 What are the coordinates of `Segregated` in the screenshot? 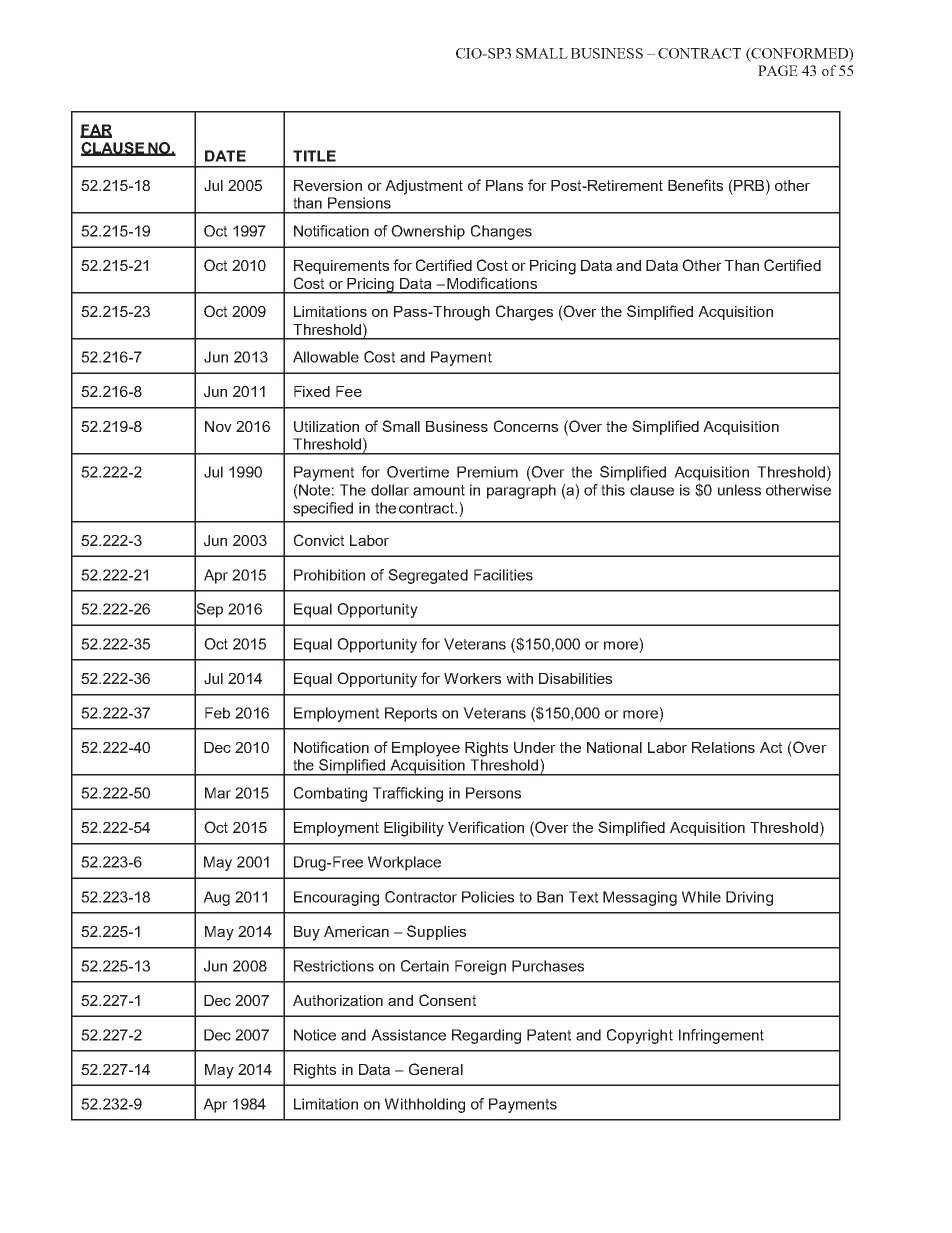 It's located at (428, 576).
